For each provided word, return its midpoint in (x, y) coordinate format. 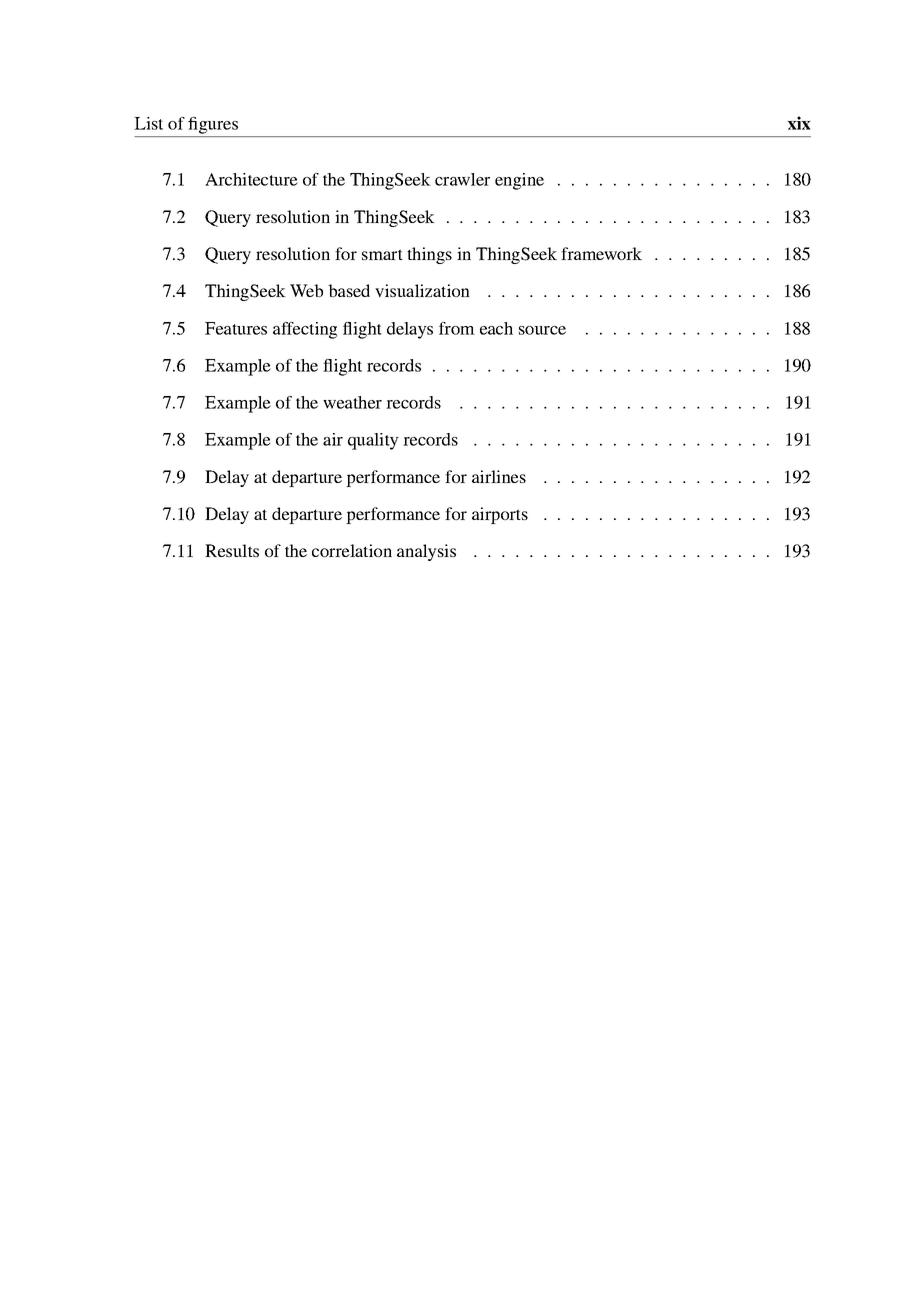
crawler (462, 179)
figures (213, 125)
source (542, 330)
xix (799, 123)
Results (232, 550)
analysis (426, 552)
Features (236, 328)
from (457, 328)
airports (500, 515)
